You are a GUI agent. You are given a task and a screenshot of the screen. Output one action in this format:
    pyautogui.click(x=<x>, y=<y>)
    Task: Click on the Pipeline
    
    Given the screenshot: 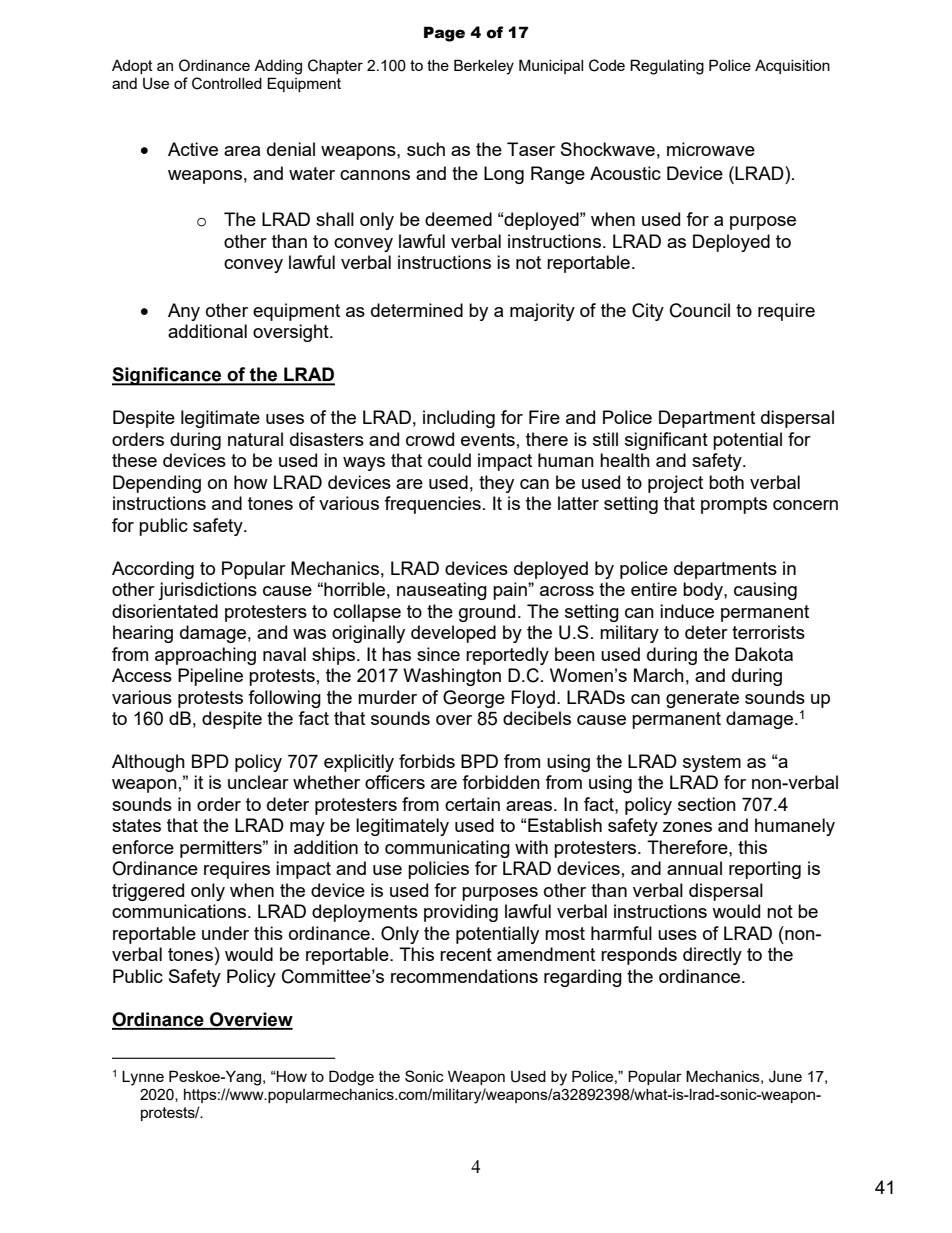 What is the action you would take?
    pyautogui.click(x=210, y=677)
